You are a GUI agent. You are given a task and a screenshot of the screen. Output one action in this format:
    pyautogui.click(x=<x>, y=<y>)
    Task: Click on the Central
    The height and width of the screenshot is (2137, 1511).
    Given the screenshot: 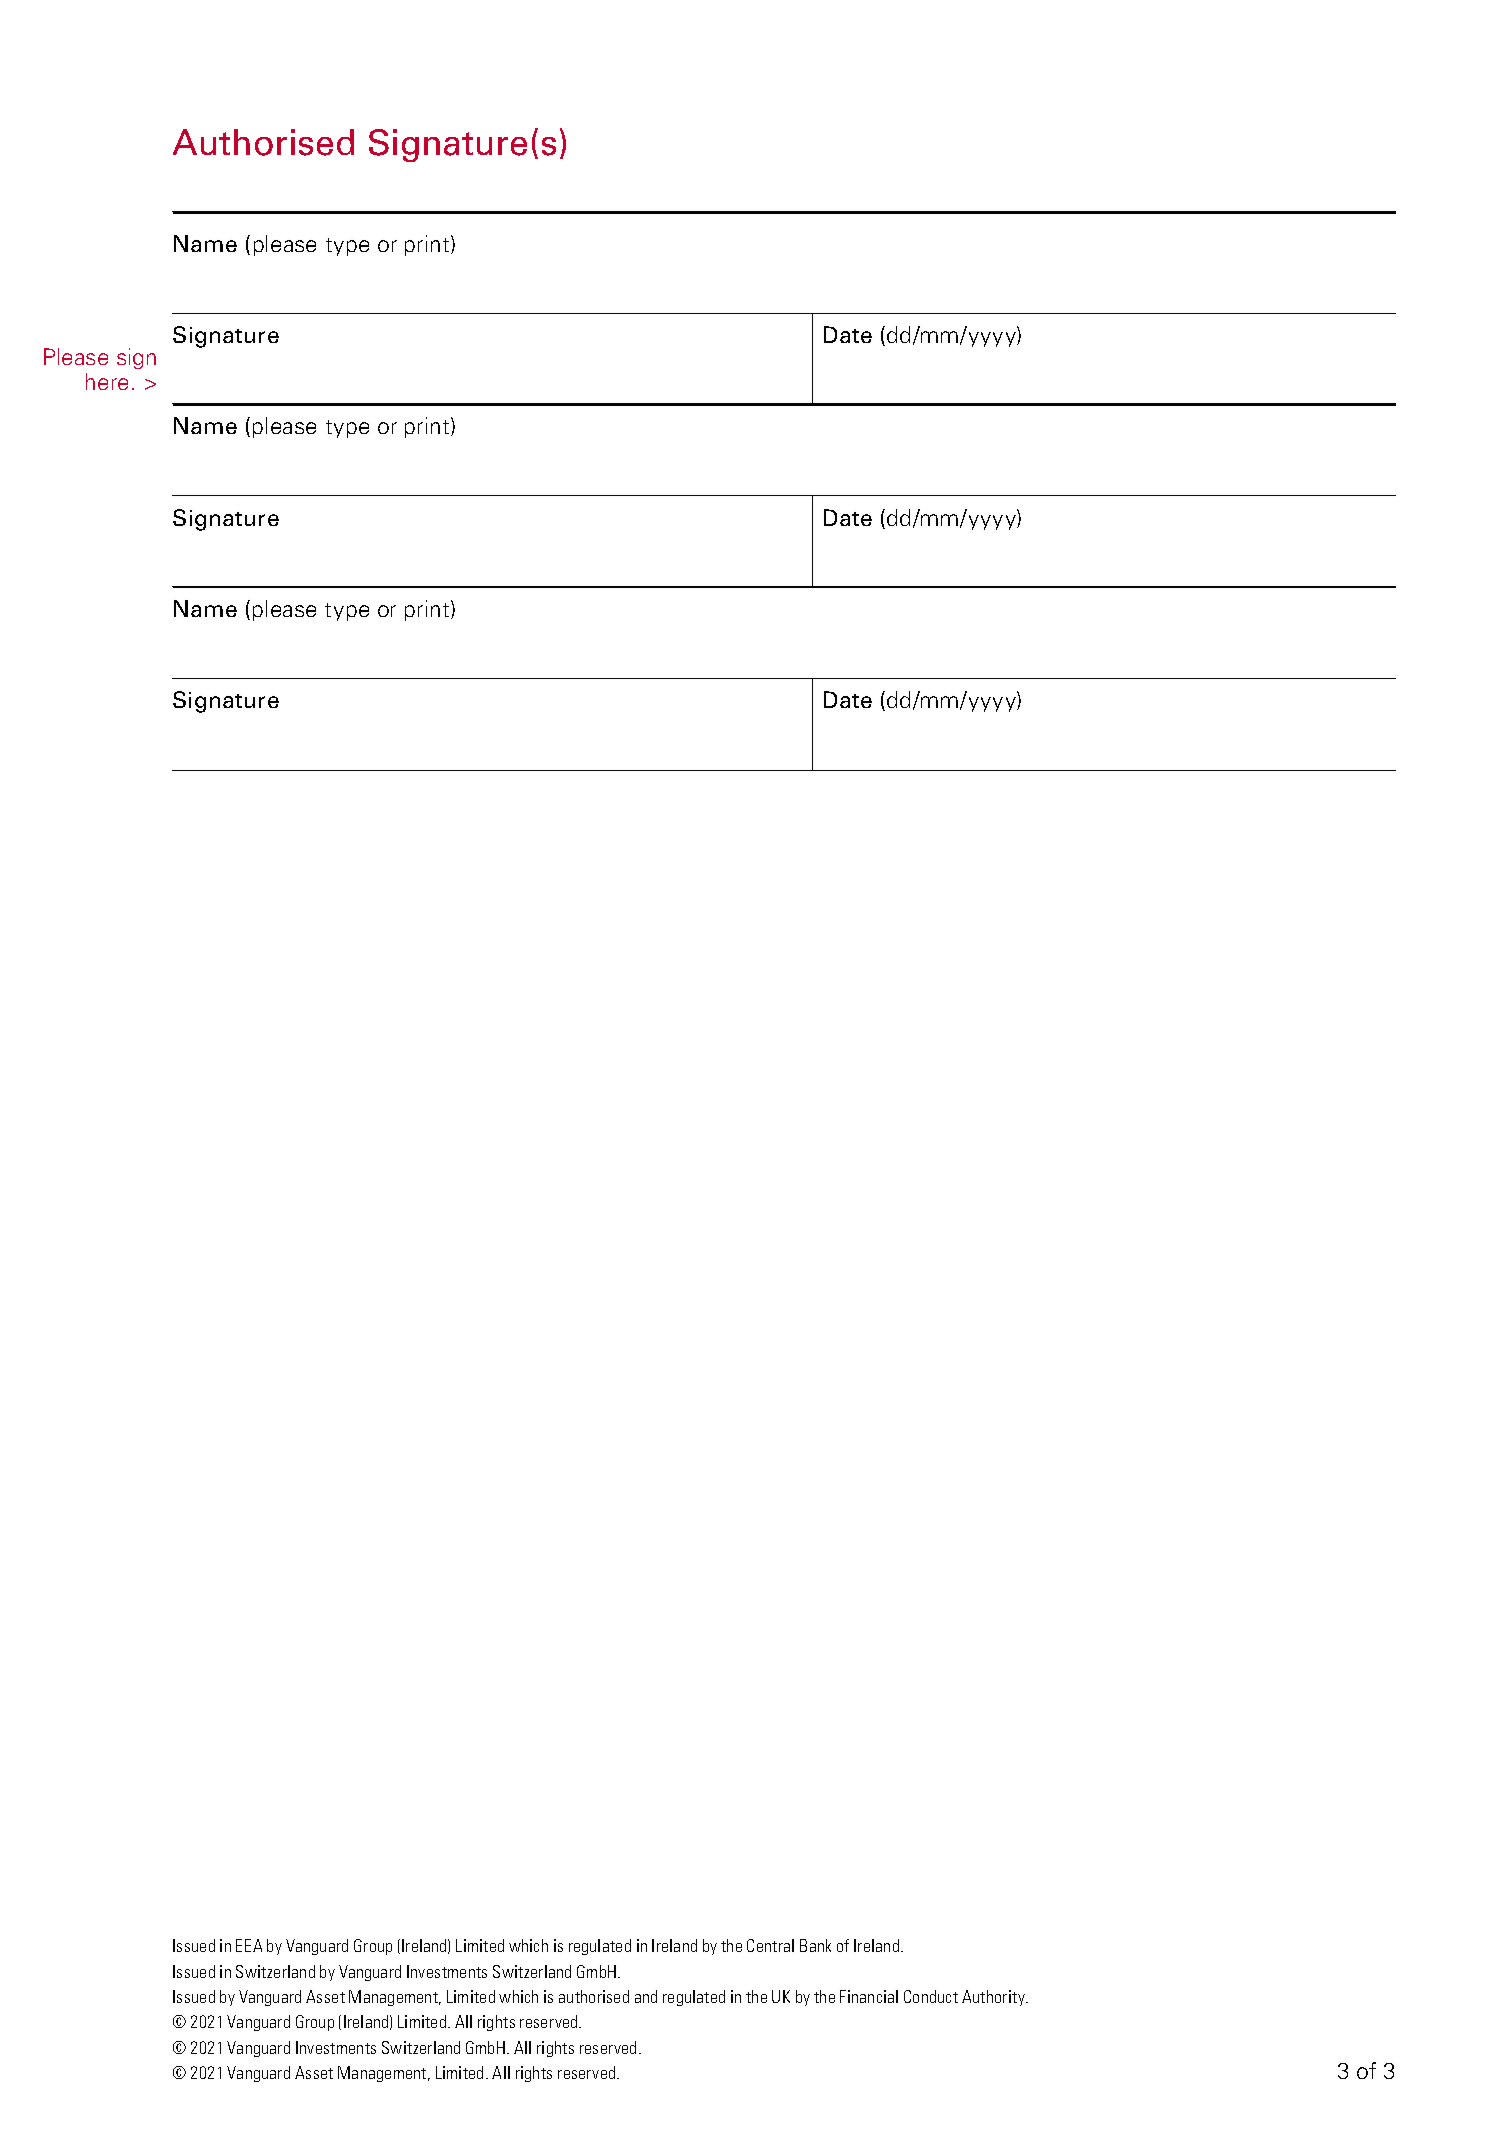 What is the action you would take?
    pyautogui.click(x=770, y=1945)
